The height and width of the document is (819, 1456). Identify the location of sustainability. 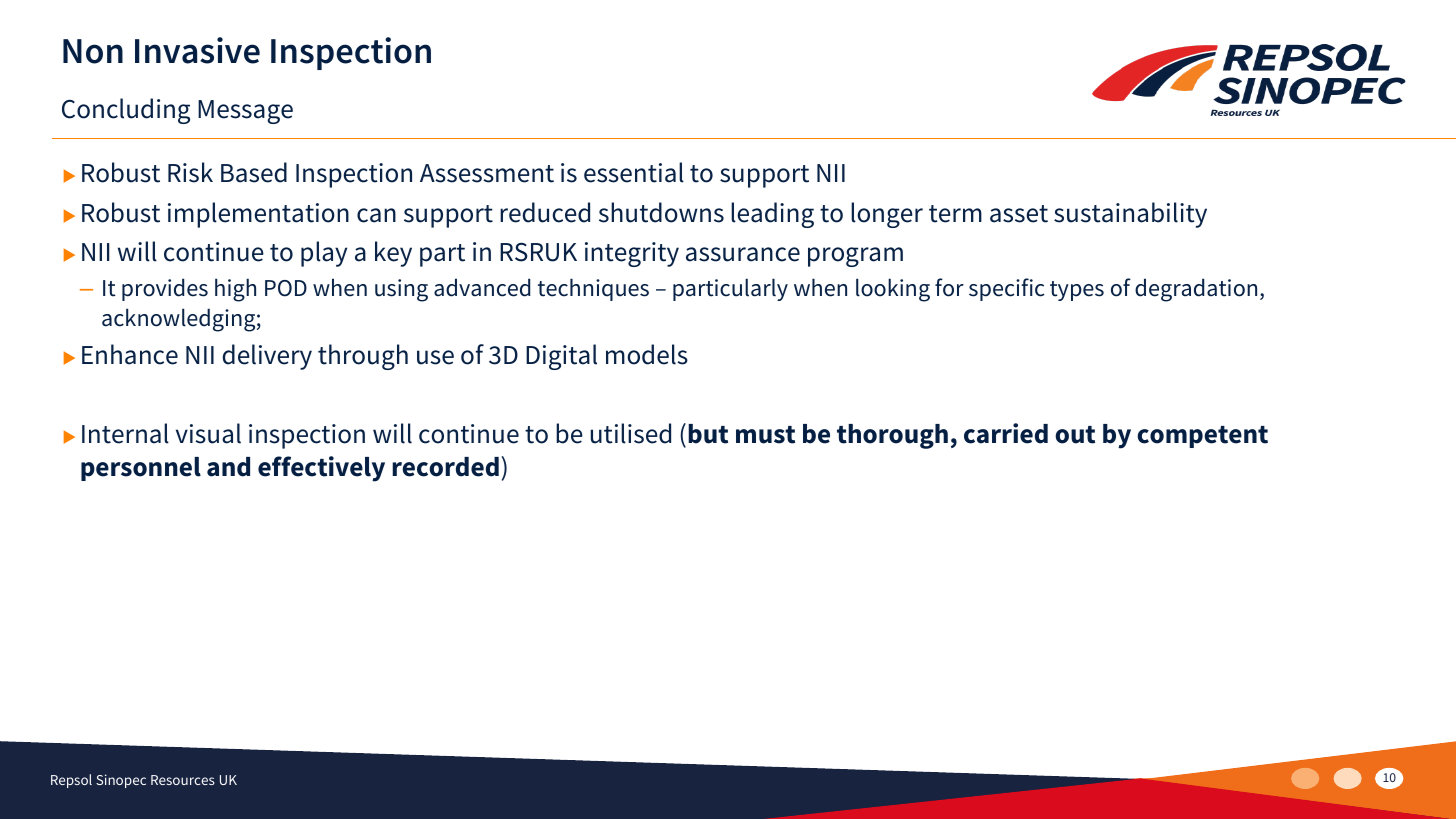
(1130, 215).
